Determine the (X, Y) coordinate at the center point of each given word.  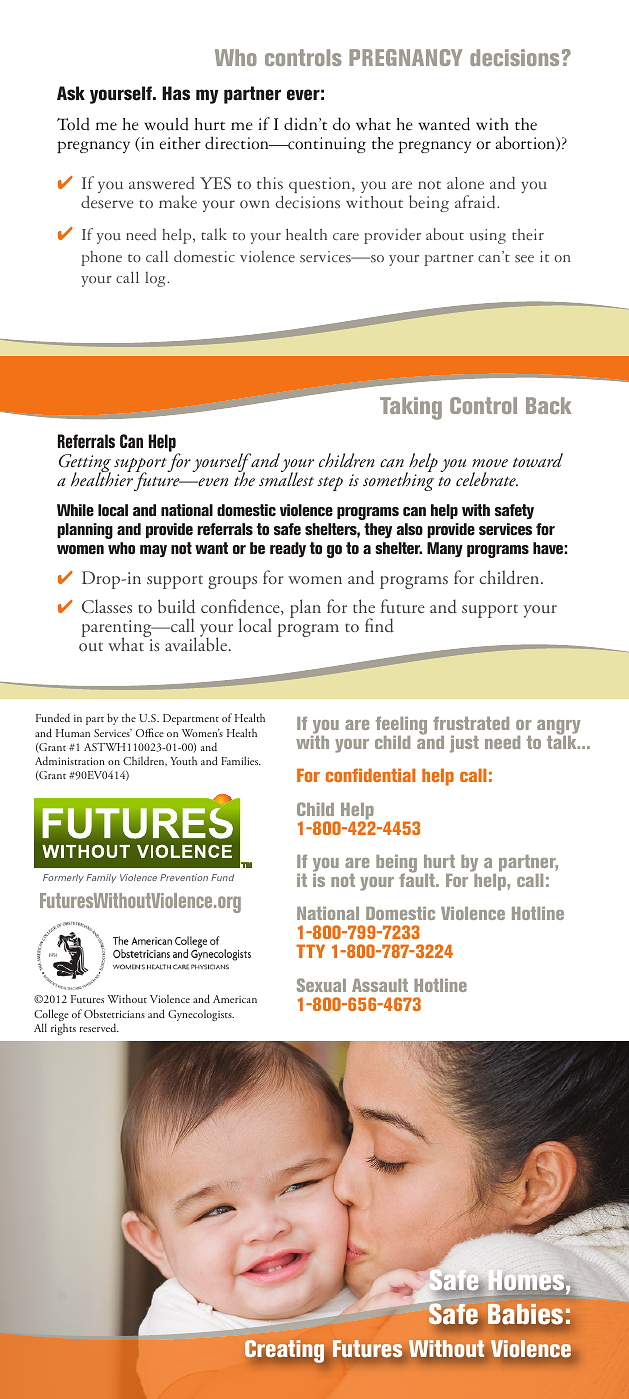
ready (288, 549)
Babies (525, 1314)
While (75, 510)
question (321, 185)
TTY (310, 951)
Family (101, 878)
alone (465, 183)
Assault (380, 985)
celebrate (487, 479)
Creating (284, 1351)
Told (73, 124)
